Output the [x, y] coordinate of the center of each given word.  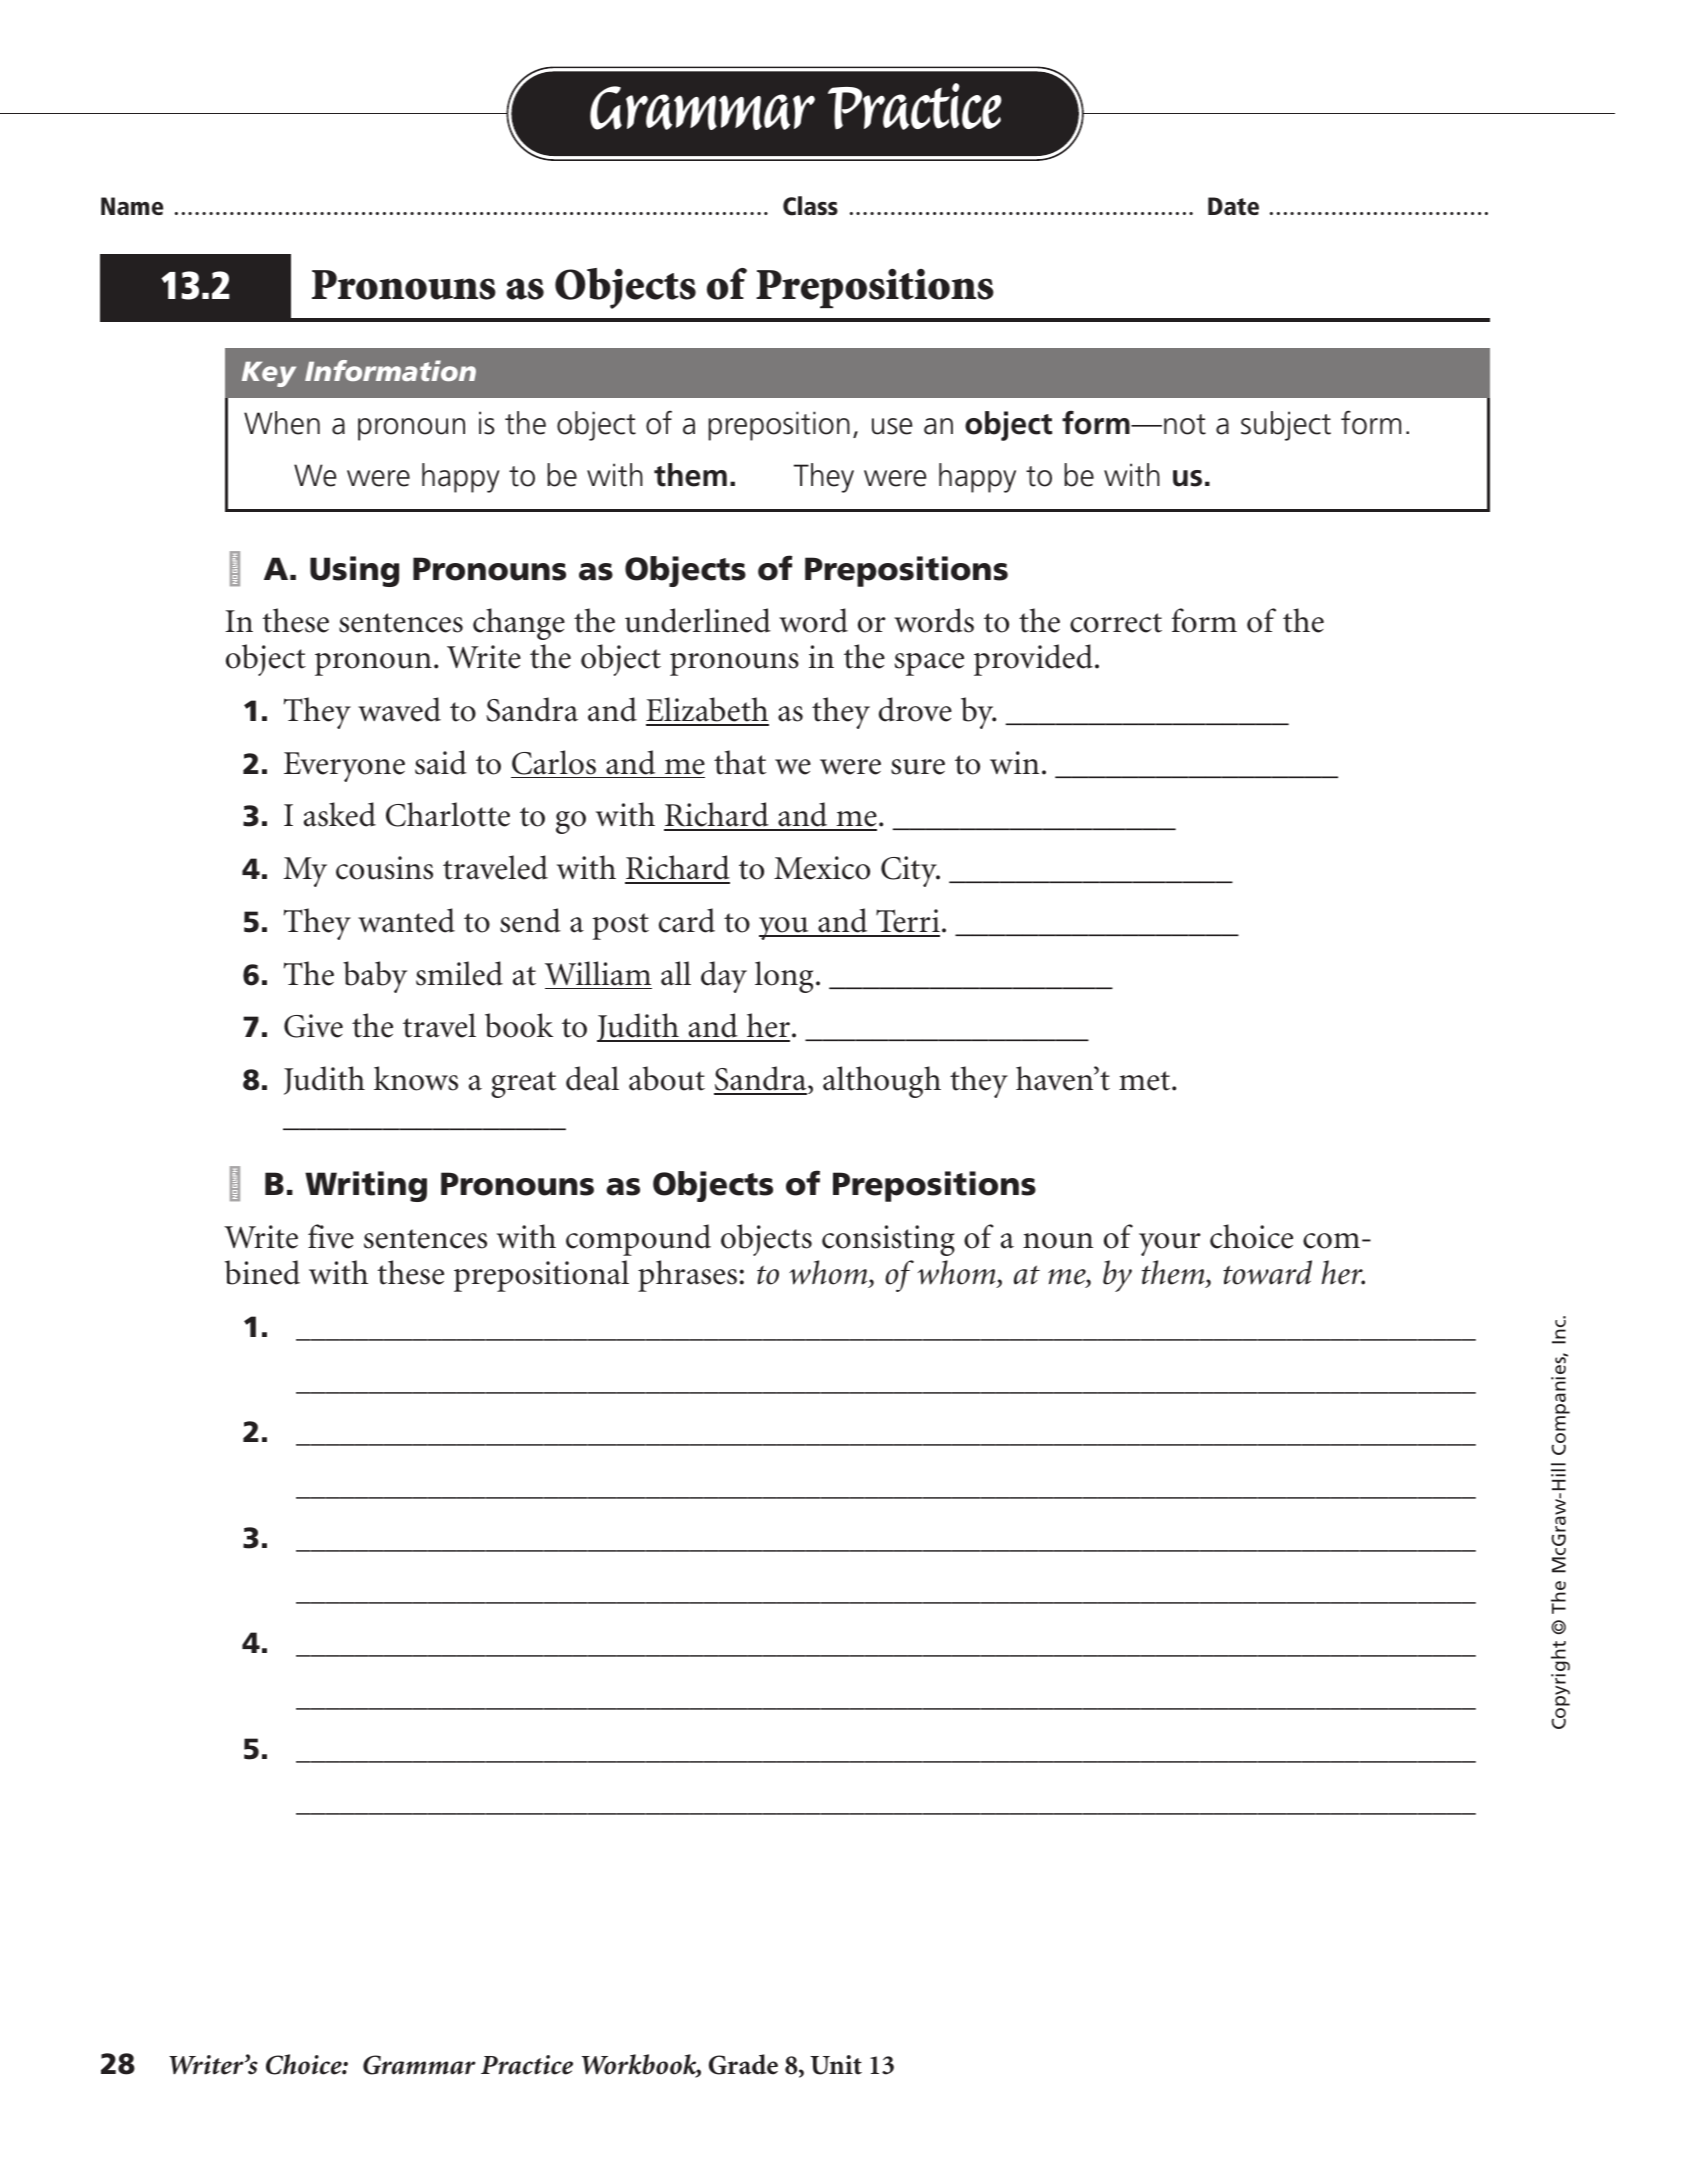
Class [810, 206]
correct [1116, 623]
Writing [366, 1186]
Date [1233, 206]
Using [354, 571]
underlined [698, 620]
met [1146, 1081]
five [331, 1236]
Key [269, 374]
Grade [743, 2064]
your [1170, 1244]
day [724, 977]
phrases [687, 1276]
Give [313, 1026]
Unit [836, 2065]
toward [1267, 1272]
